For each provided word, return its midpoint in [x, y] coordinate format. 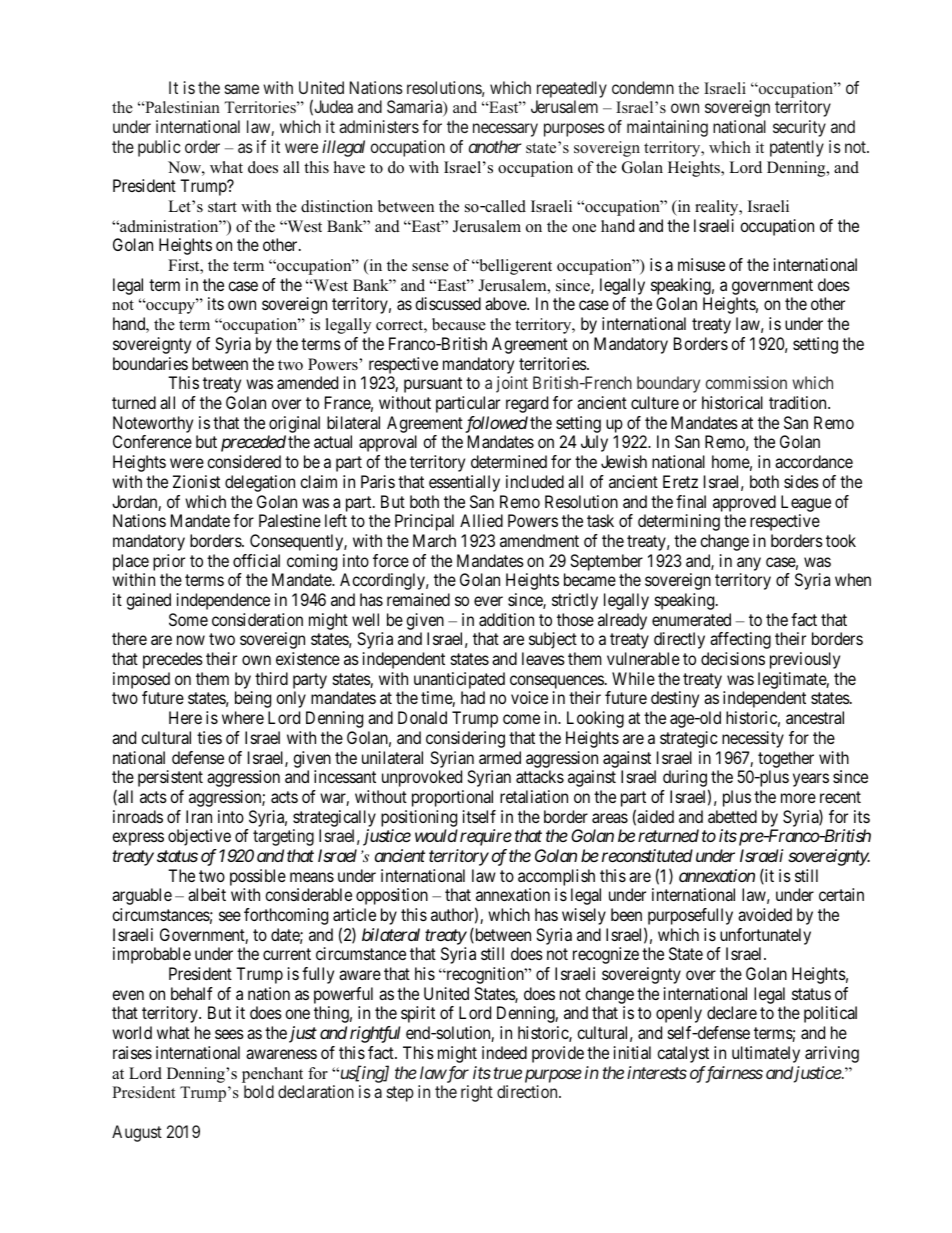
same [242, 89]
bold [259, 1091]
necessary [505, 130]
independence [223, 601]
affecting [740, 640]
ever [488, 601]
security [799, 128]
